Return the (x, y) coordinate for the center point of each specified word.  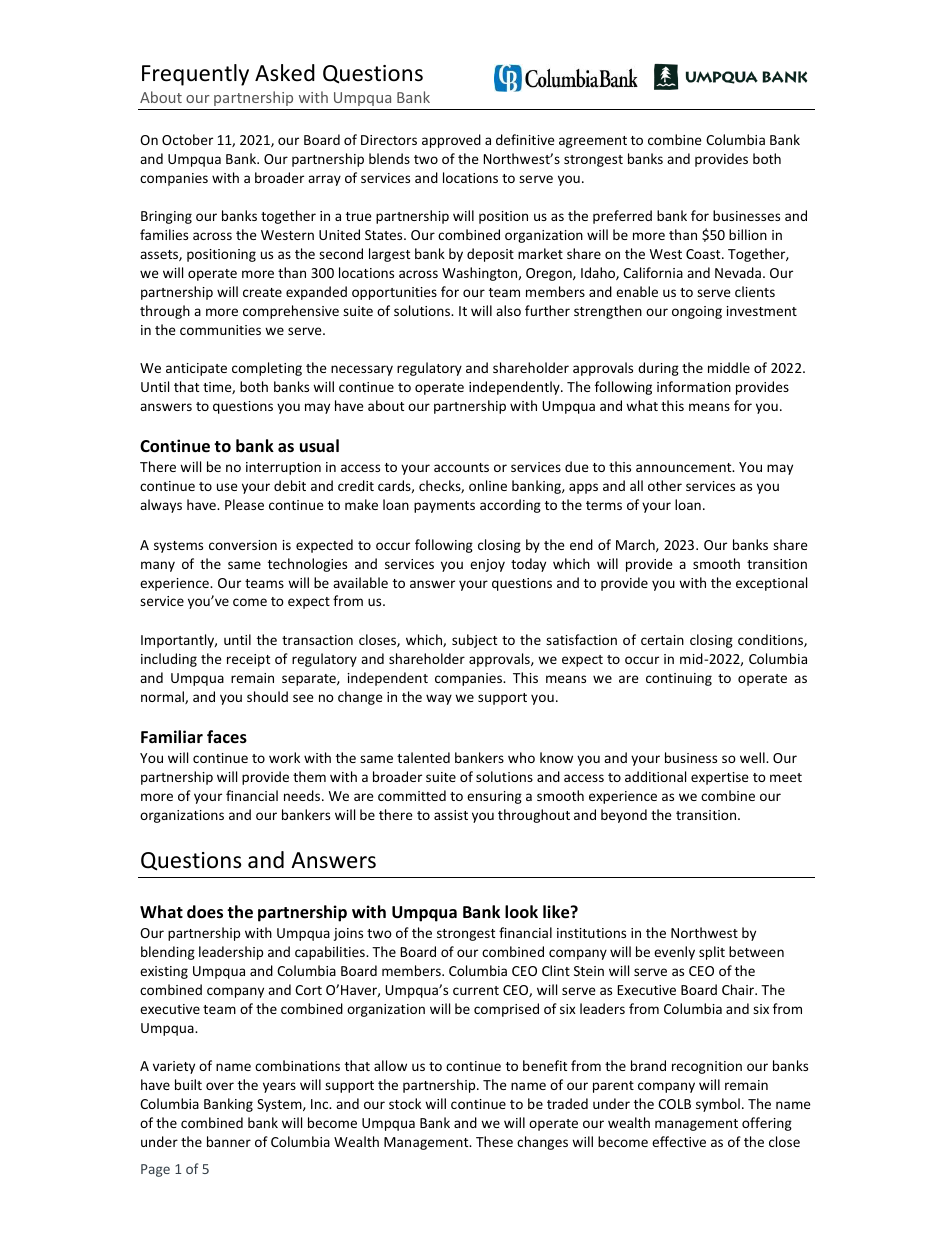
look (521, 912)
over (220, 1086)
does (205, 912)
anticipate (196, 369)
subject (474, 641)
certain (662, 640)
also (508, 310)
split (712, 953)
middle (729, 367)
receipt (248, 660)
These (494, 1141)
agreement (593, 142)
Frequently (195, 75)
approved (451, 141)
